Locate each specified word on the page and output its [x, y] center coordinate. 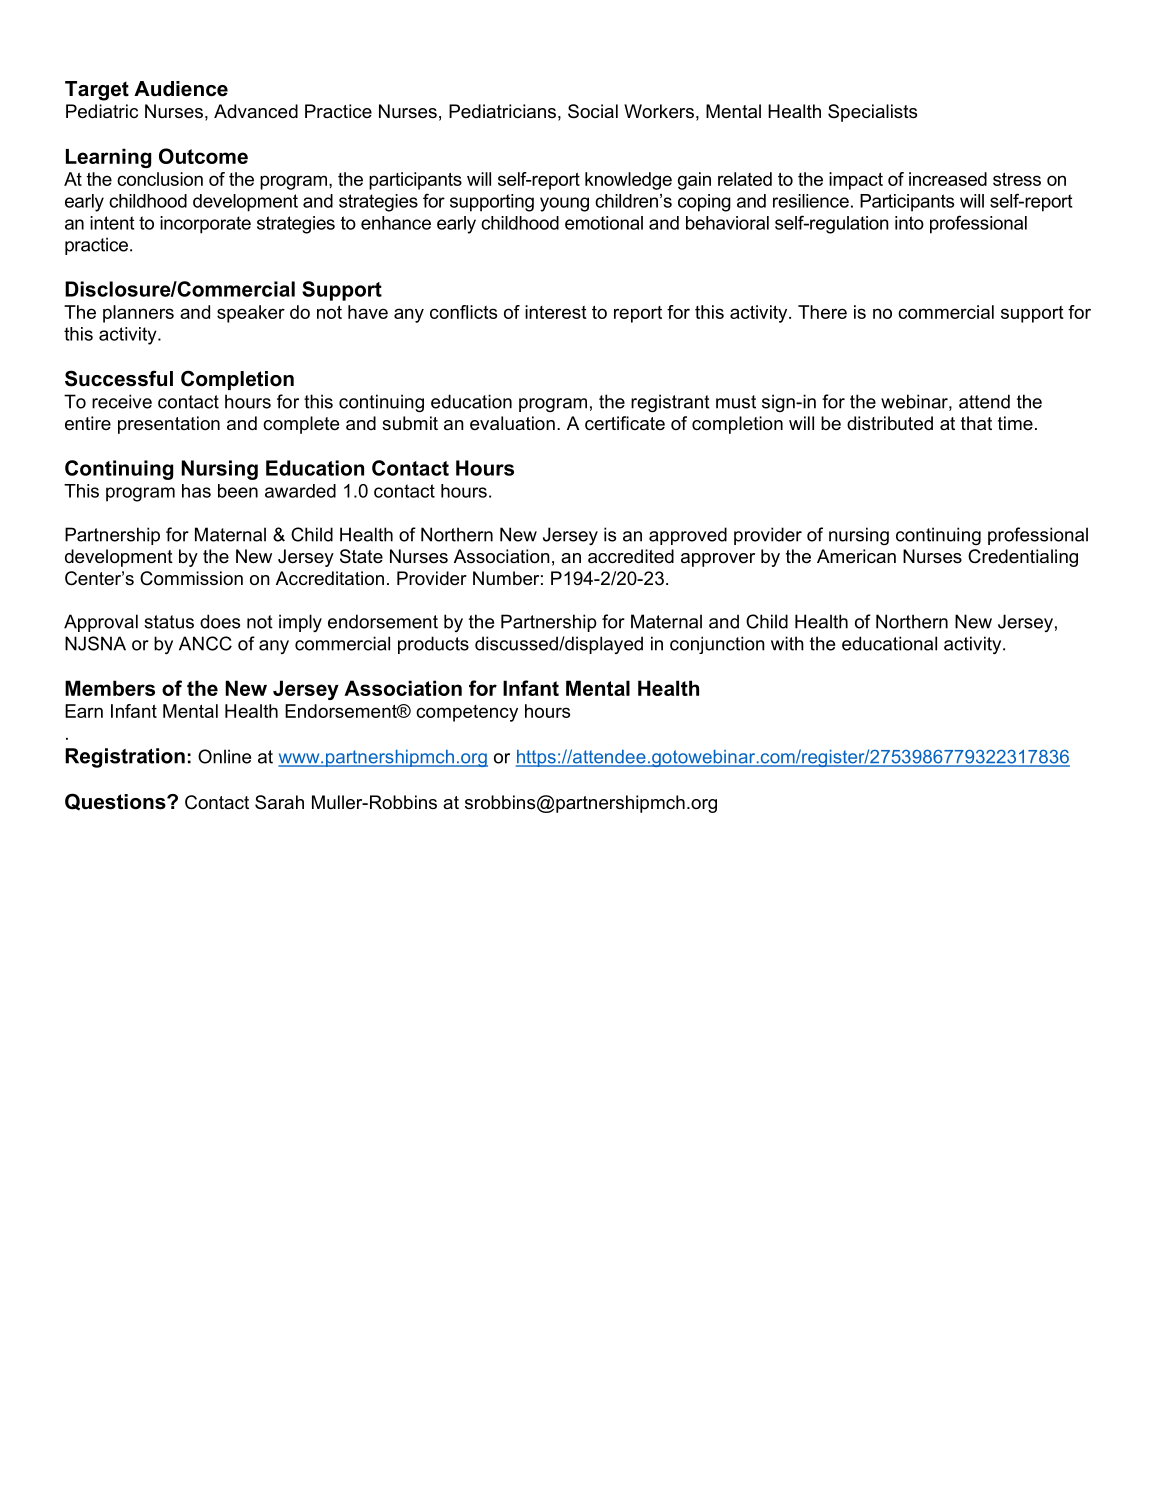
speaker [251, 314]
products [433, 645]
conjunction [717, 645]
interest [556, 312]
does [220, 621]
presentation [169, 425]
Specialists [872, 113]
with [787, 643]
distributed [890, 423]
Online [224, 756]
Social [593, 111]
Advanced [256, 111]
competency [467, 713]
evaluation [512, 423]
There [822, 312]
